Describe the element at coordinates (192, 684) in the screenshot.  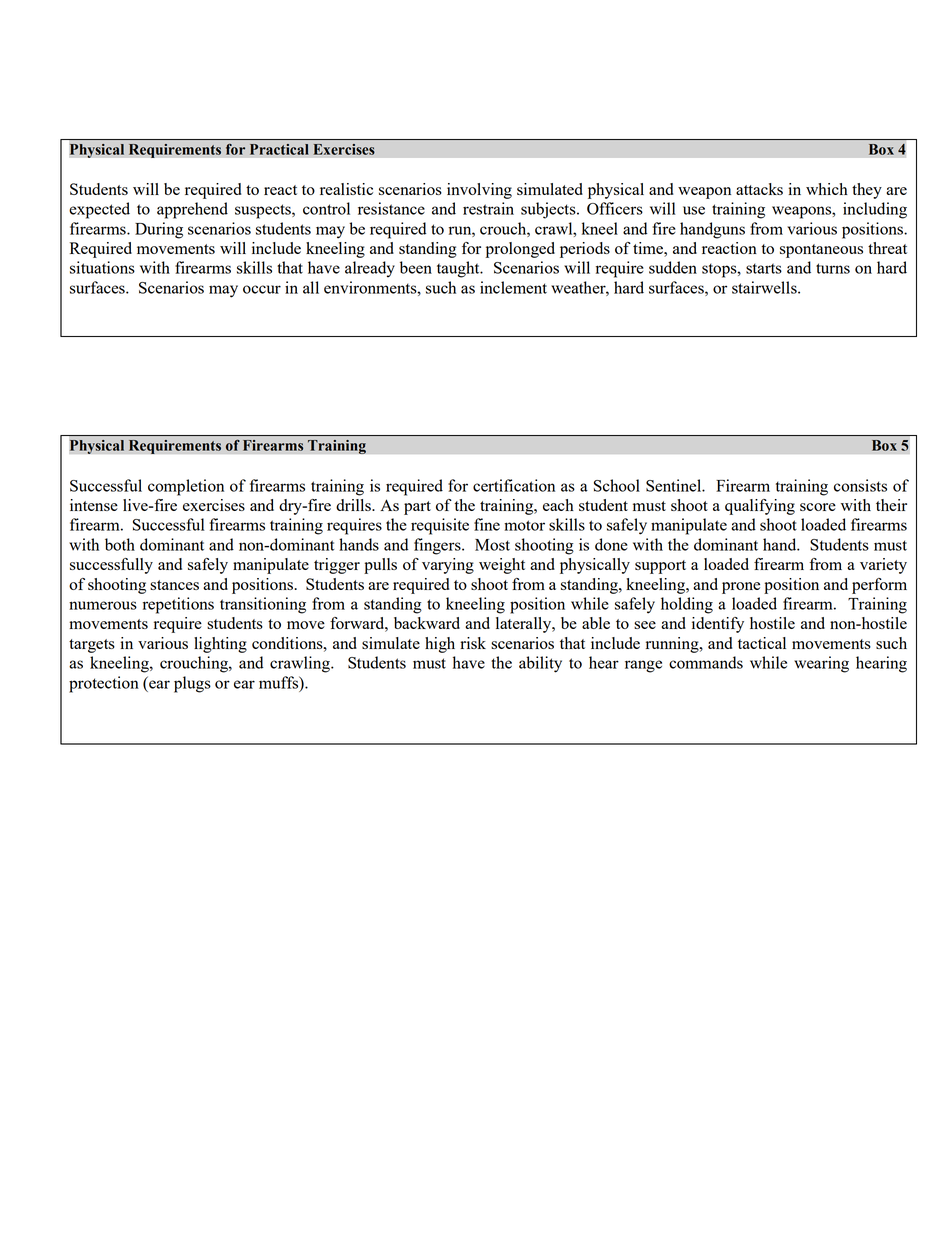
I see `plugs` at that location.
